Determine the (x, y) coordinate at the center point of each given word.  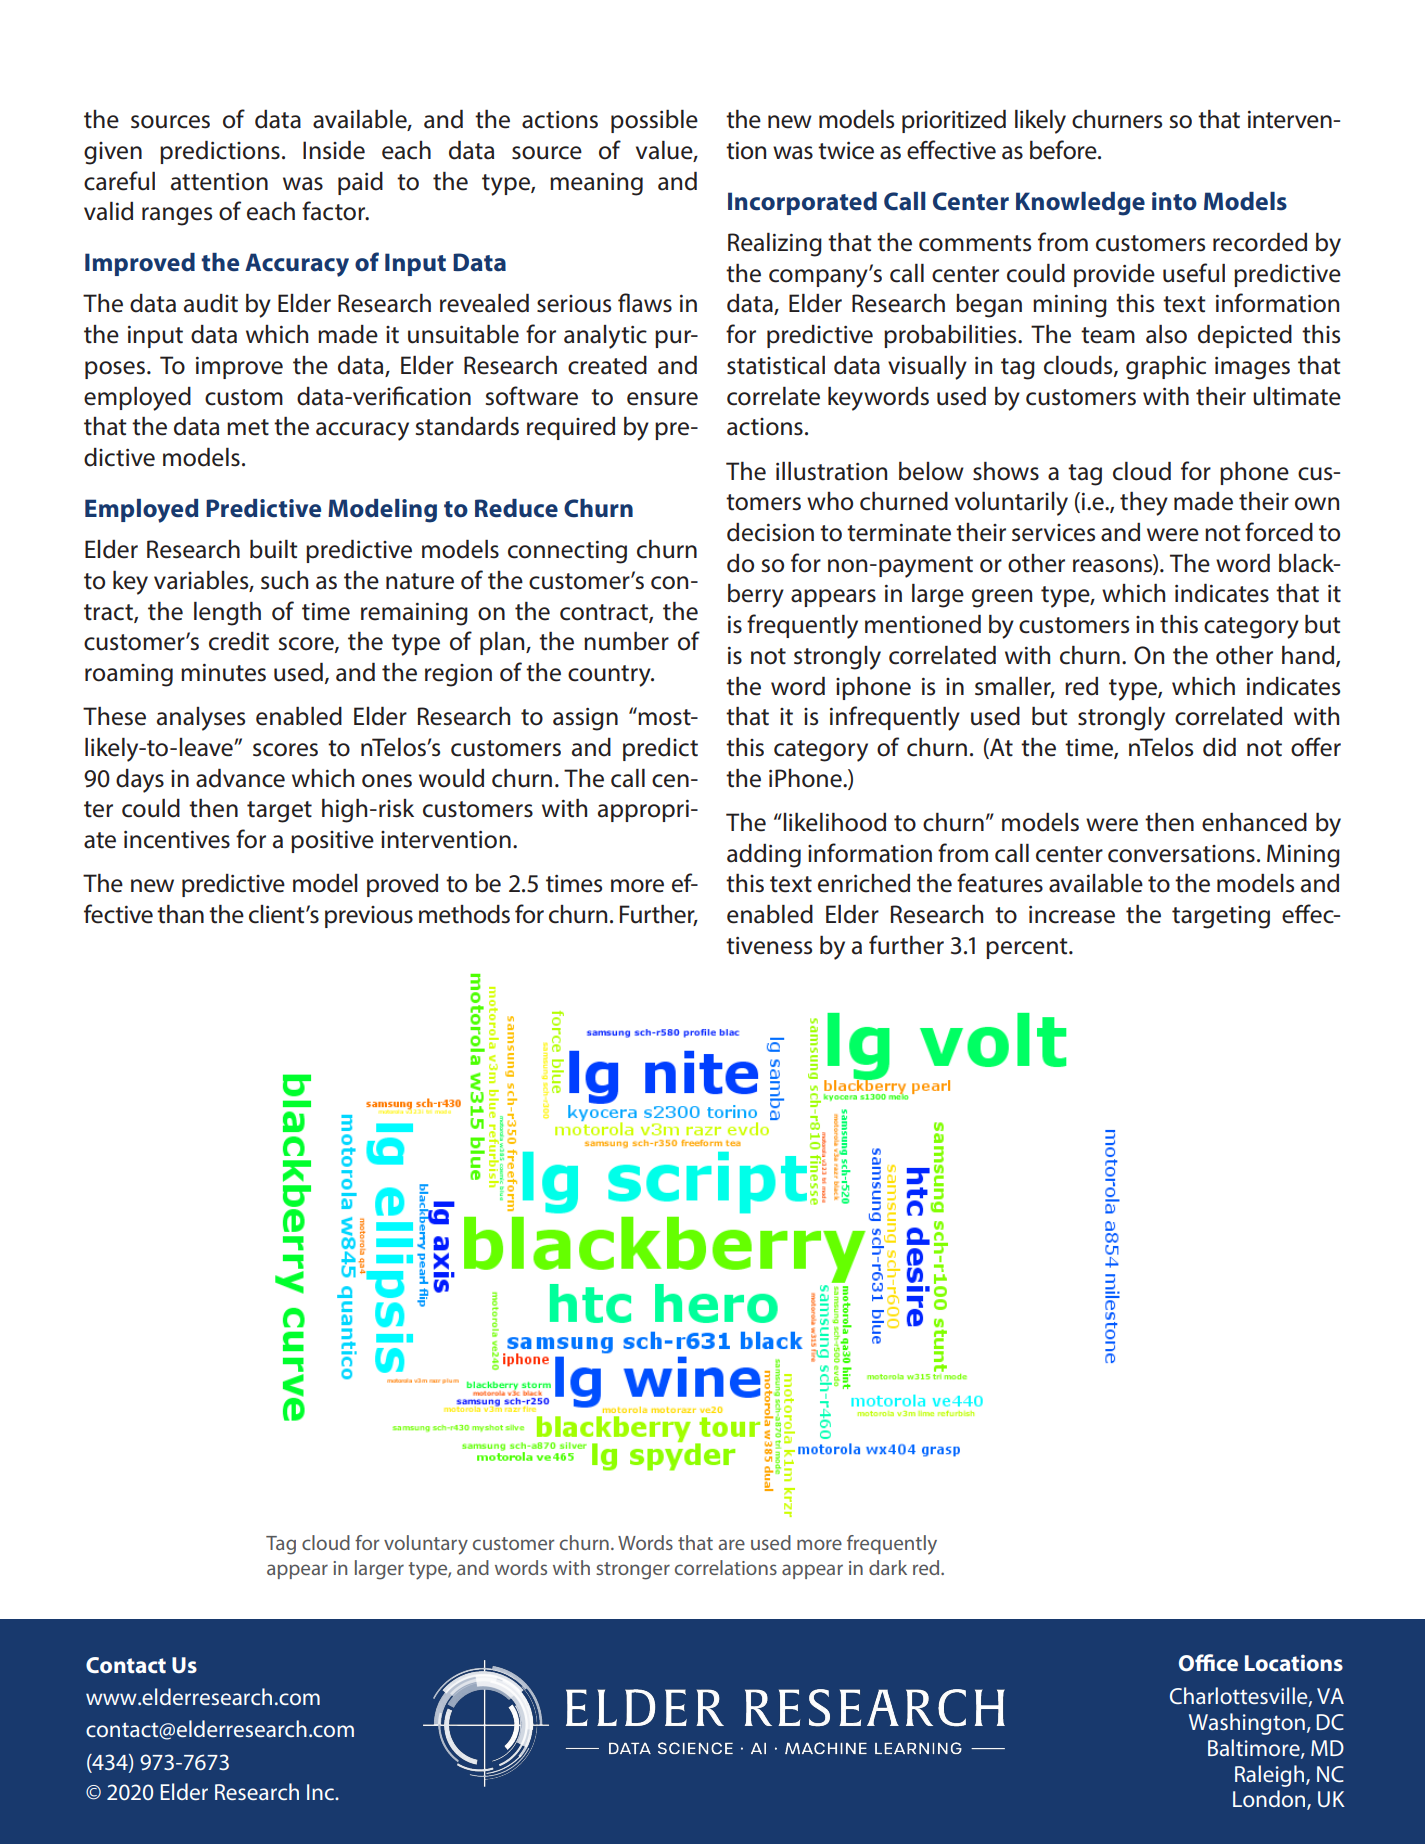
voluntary (426, 1545)
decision (770, 532)
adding (764, 856)
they (1144, 503)
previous (369, 917)
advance (240, 778)
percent (1028, 948)
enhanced (1254, 822)
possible (654, 121)
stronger (633, 1571)
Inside (334, 150)
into (1174, 201)
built (274, 549)
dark (888, 1567)
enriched (864, 883)
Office (1208, 1662)
